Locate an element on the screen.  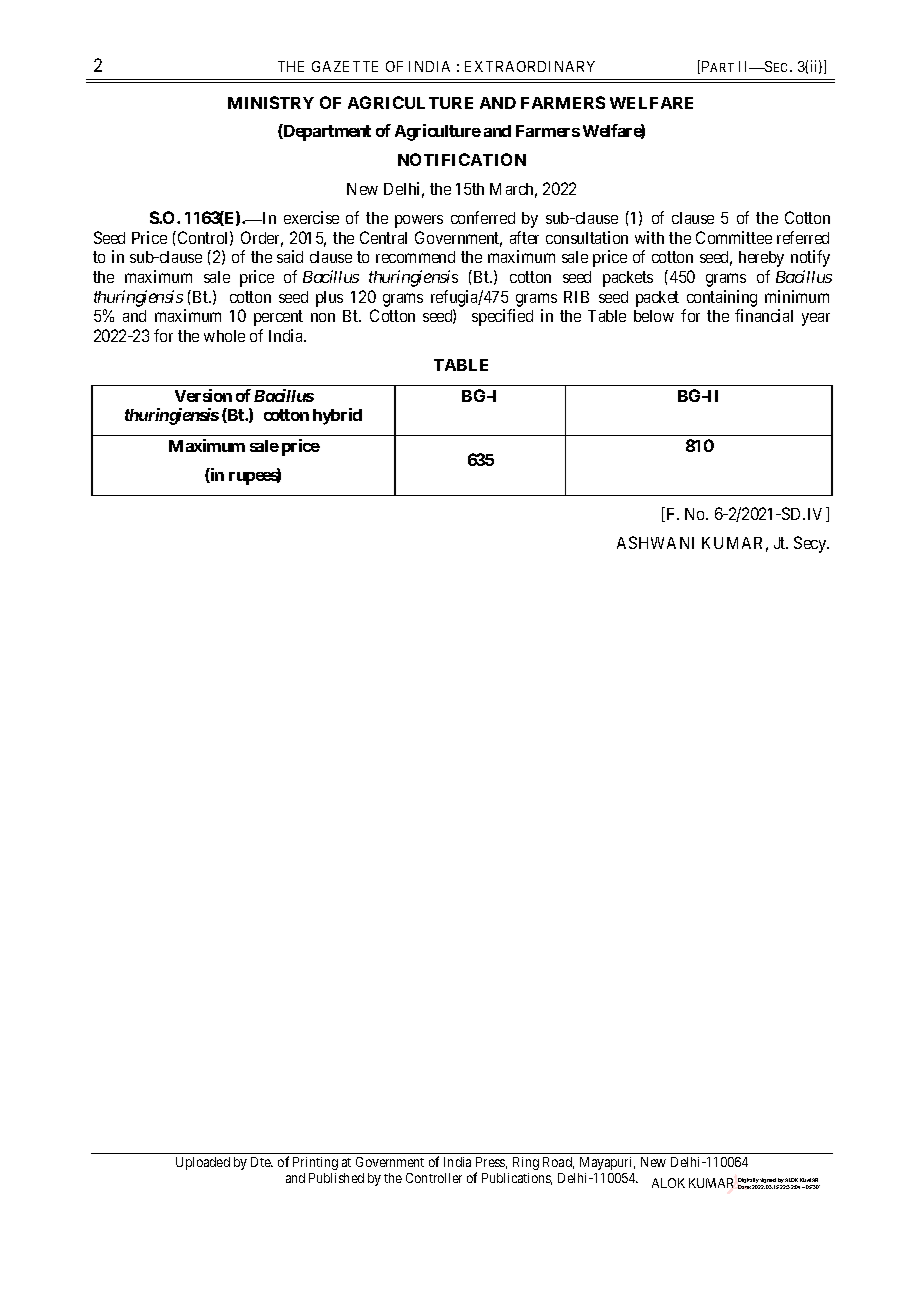
MINISTRY is located at coordinates (271, 102).
